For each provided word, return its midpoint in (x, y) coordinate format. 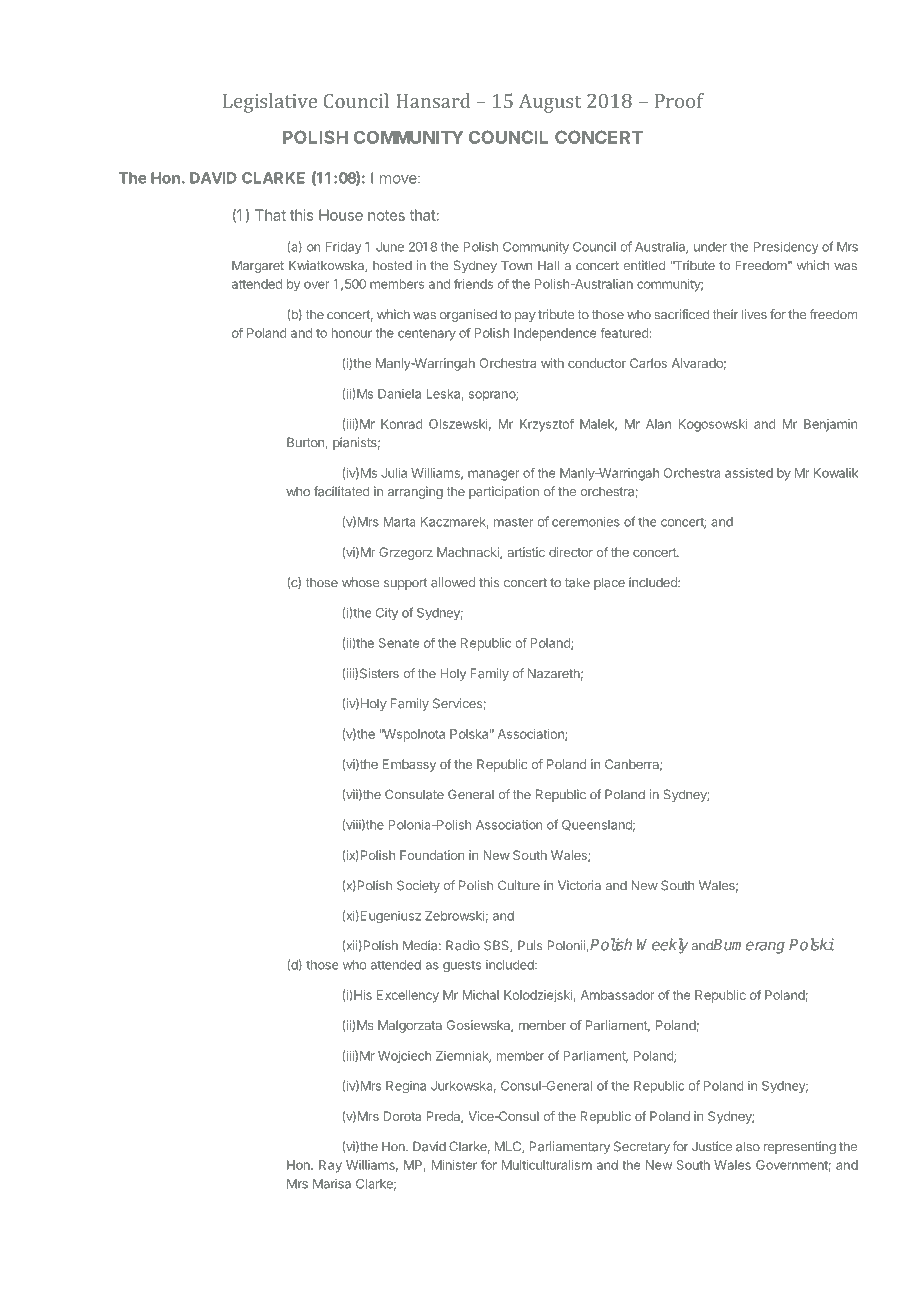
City (387, 614)
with (552, 363)
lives (754, 314)
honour (352, 333)
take (577, 582)
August (550, 103)
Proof (679, 100)
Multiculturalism (547, 1165)
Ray (330, 1166)
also (748, 1146)
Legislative (270, 103)
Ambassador (617, 995)
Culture (519, 885)
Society (418, 886)
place (609, 583)
